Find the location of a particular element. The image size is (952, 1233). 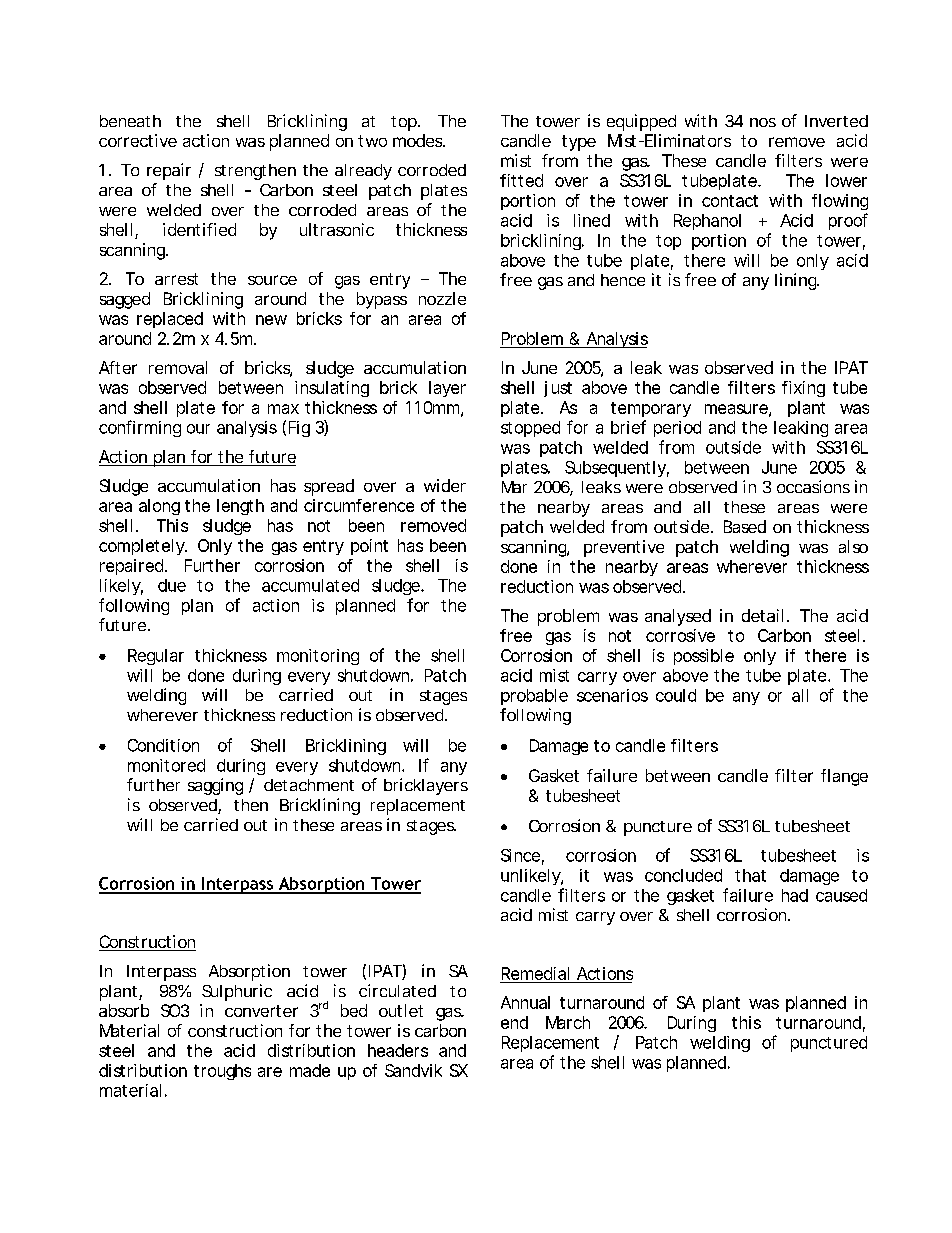

detail is located at coordinates (762, 615).
